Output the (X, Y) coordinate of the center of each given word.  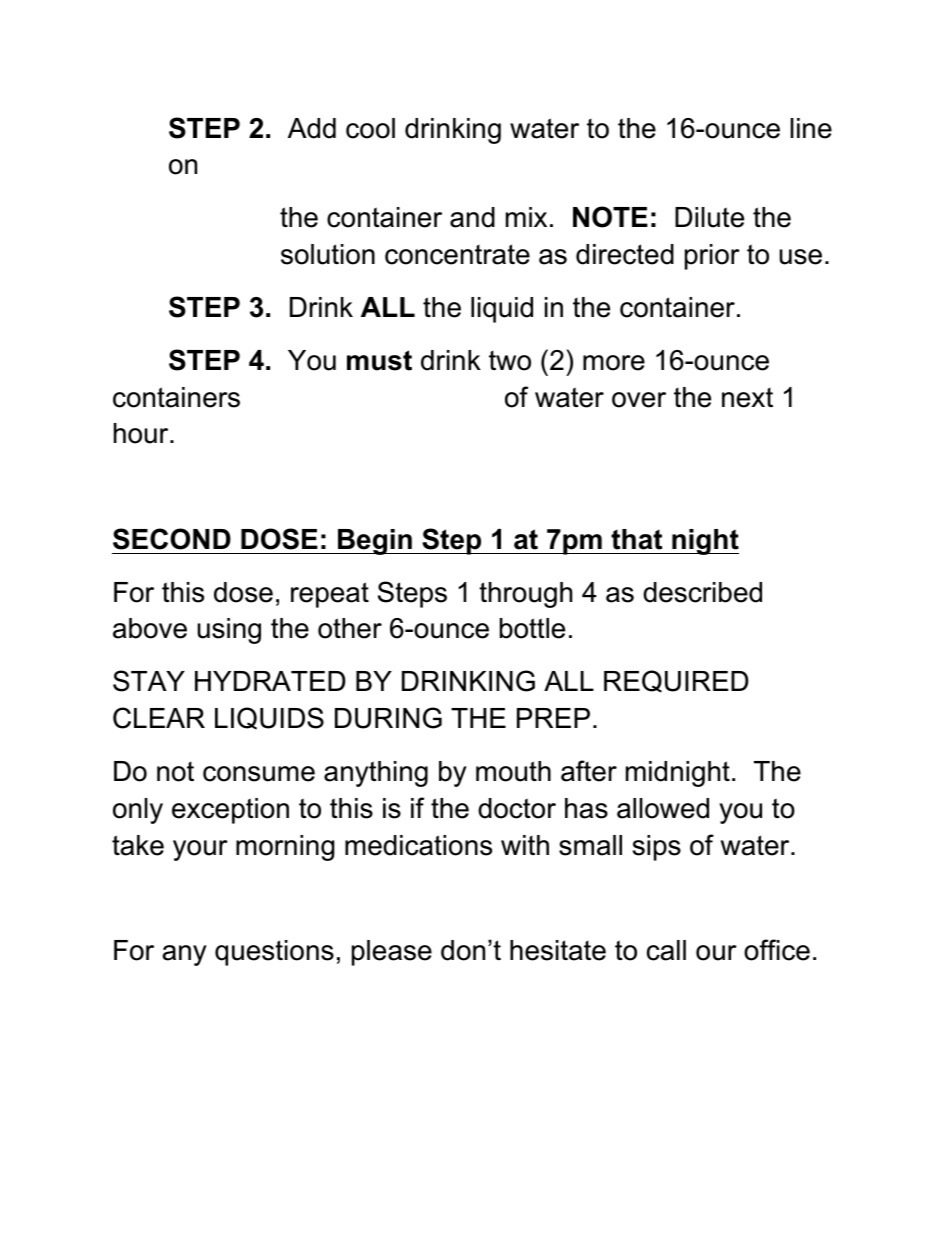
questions (274, 953)
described (702, 592)
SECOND (172, 539)
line (811, 128)
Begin (375, 542)
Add (312, 128)
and (472, 217)
